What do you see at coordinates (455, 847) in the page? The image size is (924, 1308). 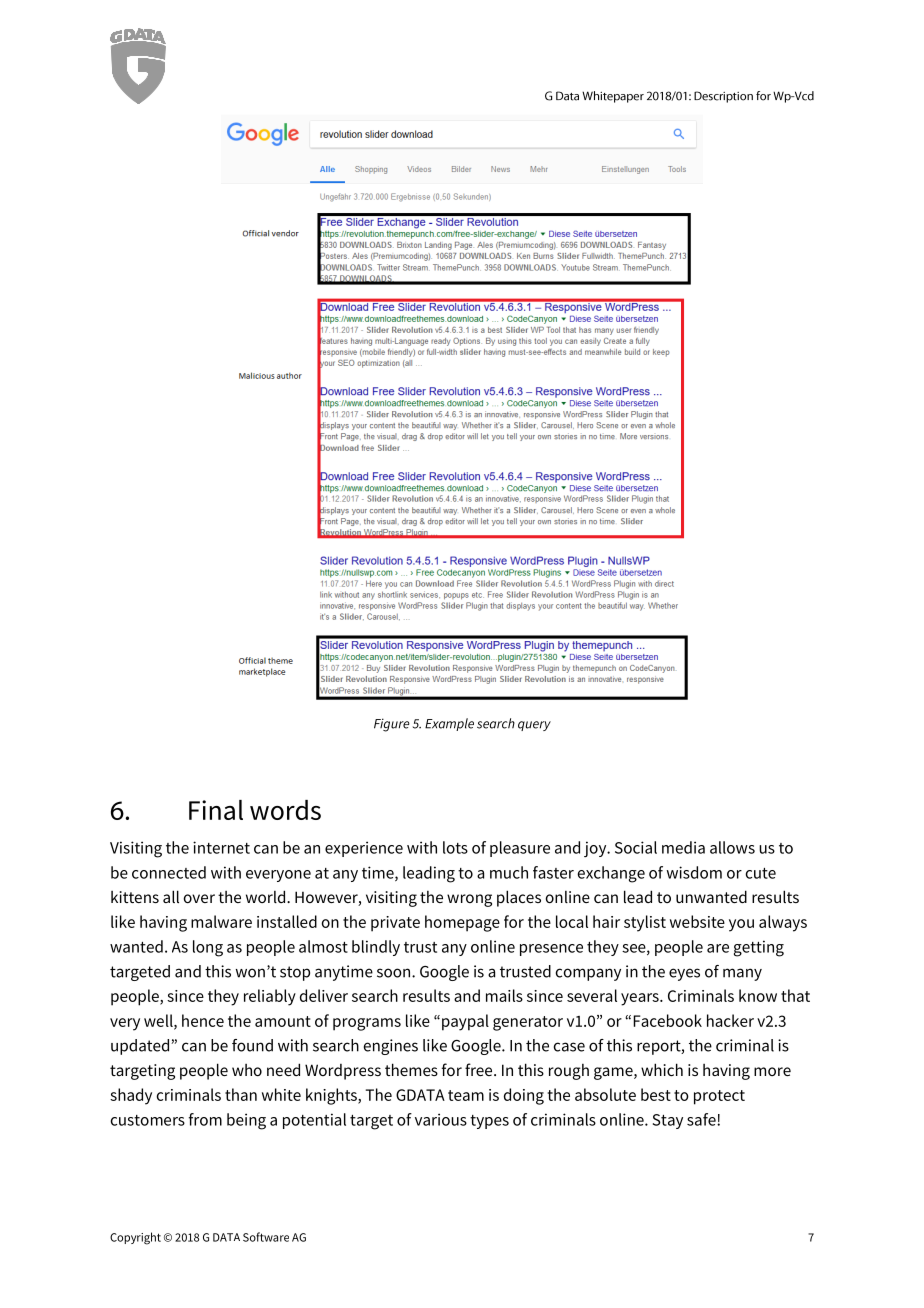 I see `lots` at bounding box center [455, 847].
